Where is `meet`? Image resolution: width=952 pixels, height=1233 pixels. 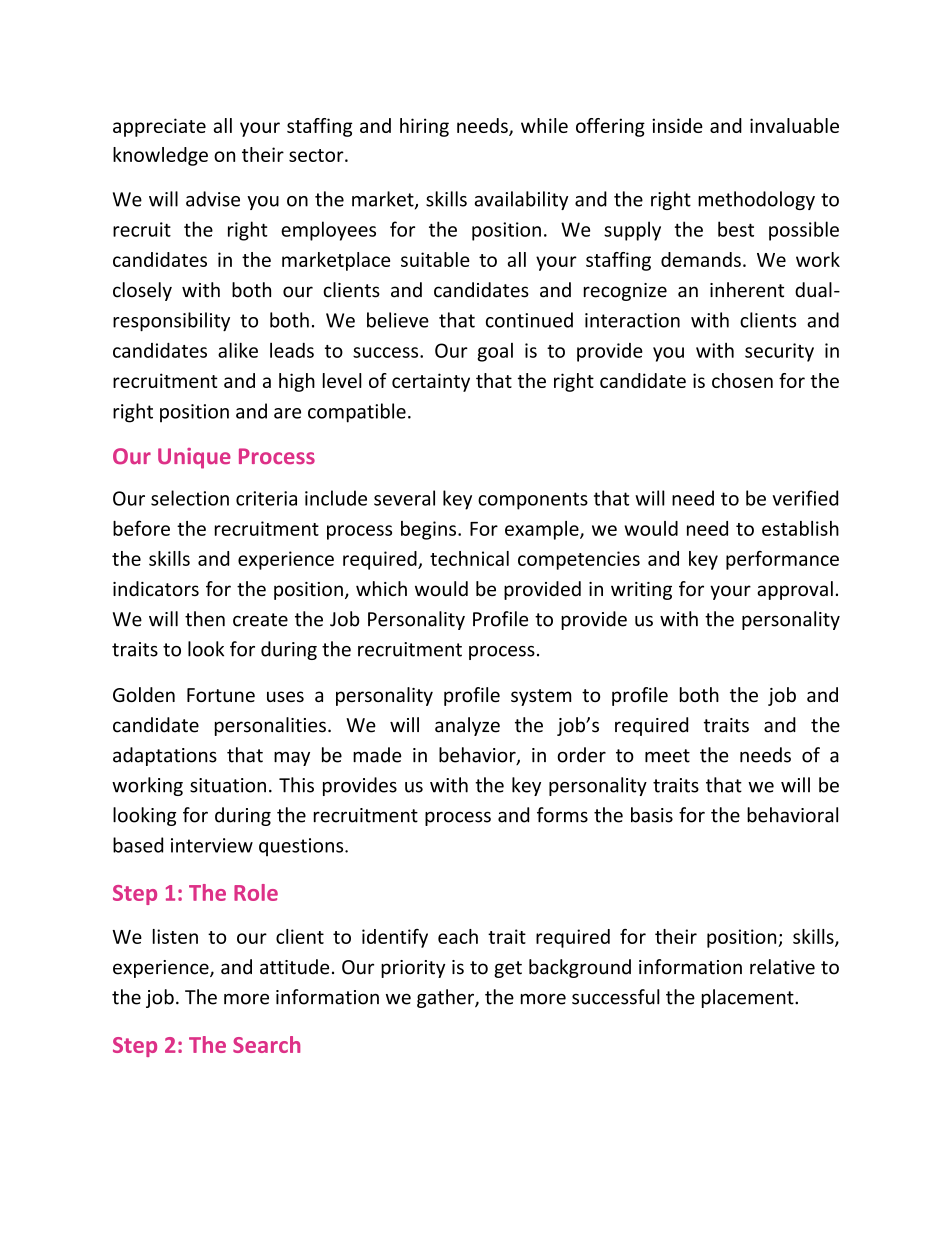
meet is located at coordinates (667, 756).
